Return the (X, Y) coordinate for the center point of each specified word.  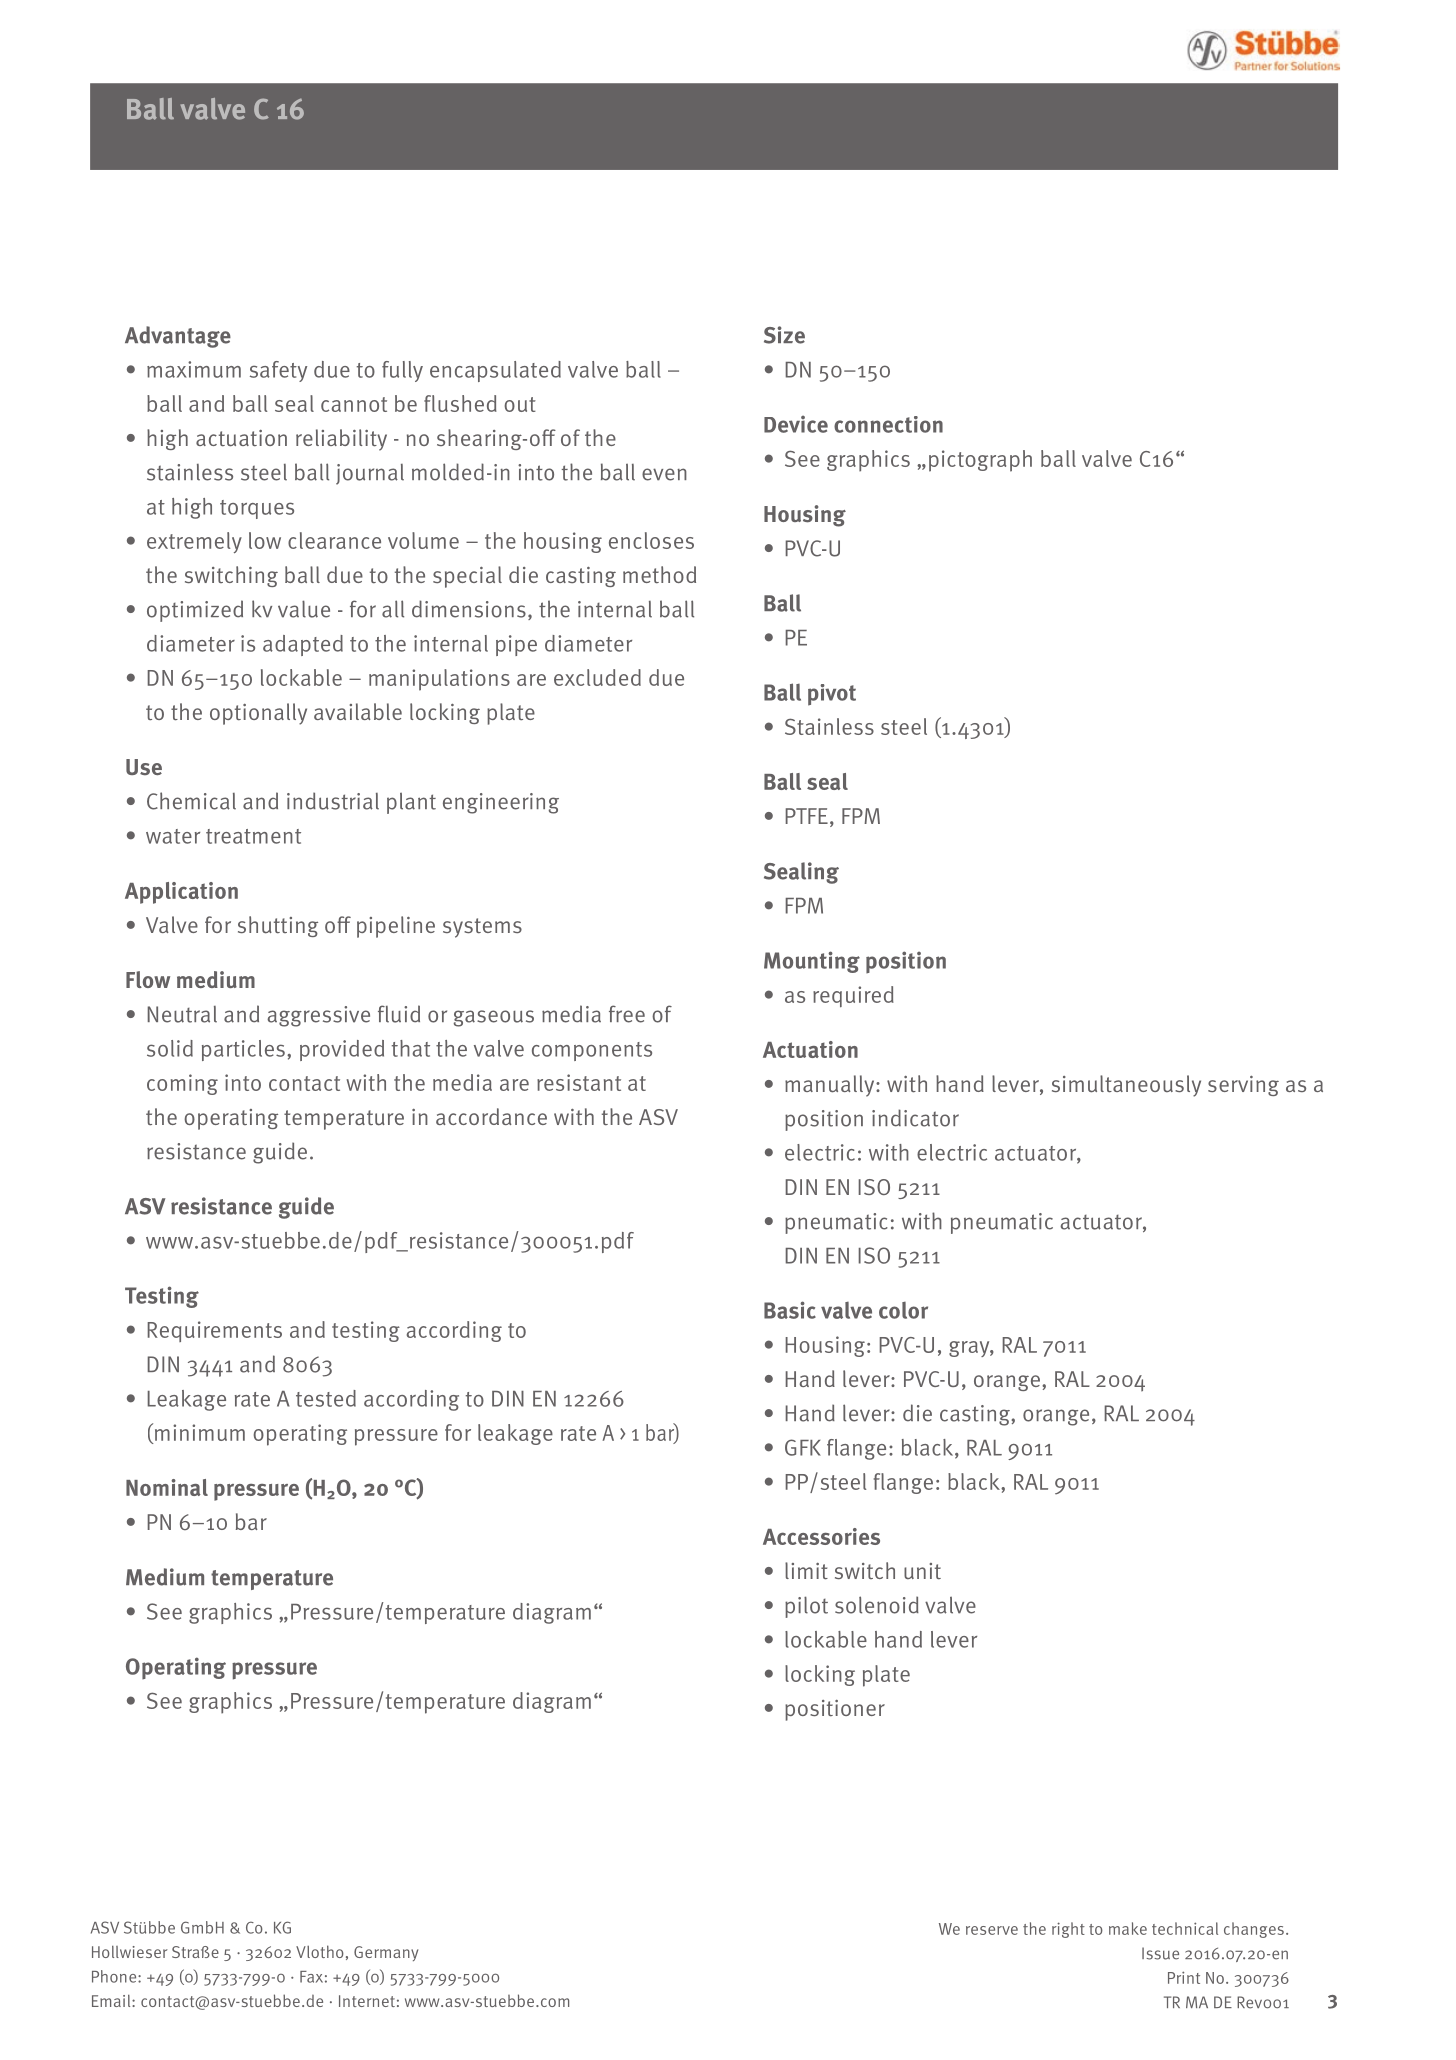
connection (888, 424)
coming (182, 1084)
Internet (367, 2001)
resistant (579, 1082)
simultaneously (1126, 1086)
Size (784, 335)
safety (278, 371)
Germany (386, 1953)
